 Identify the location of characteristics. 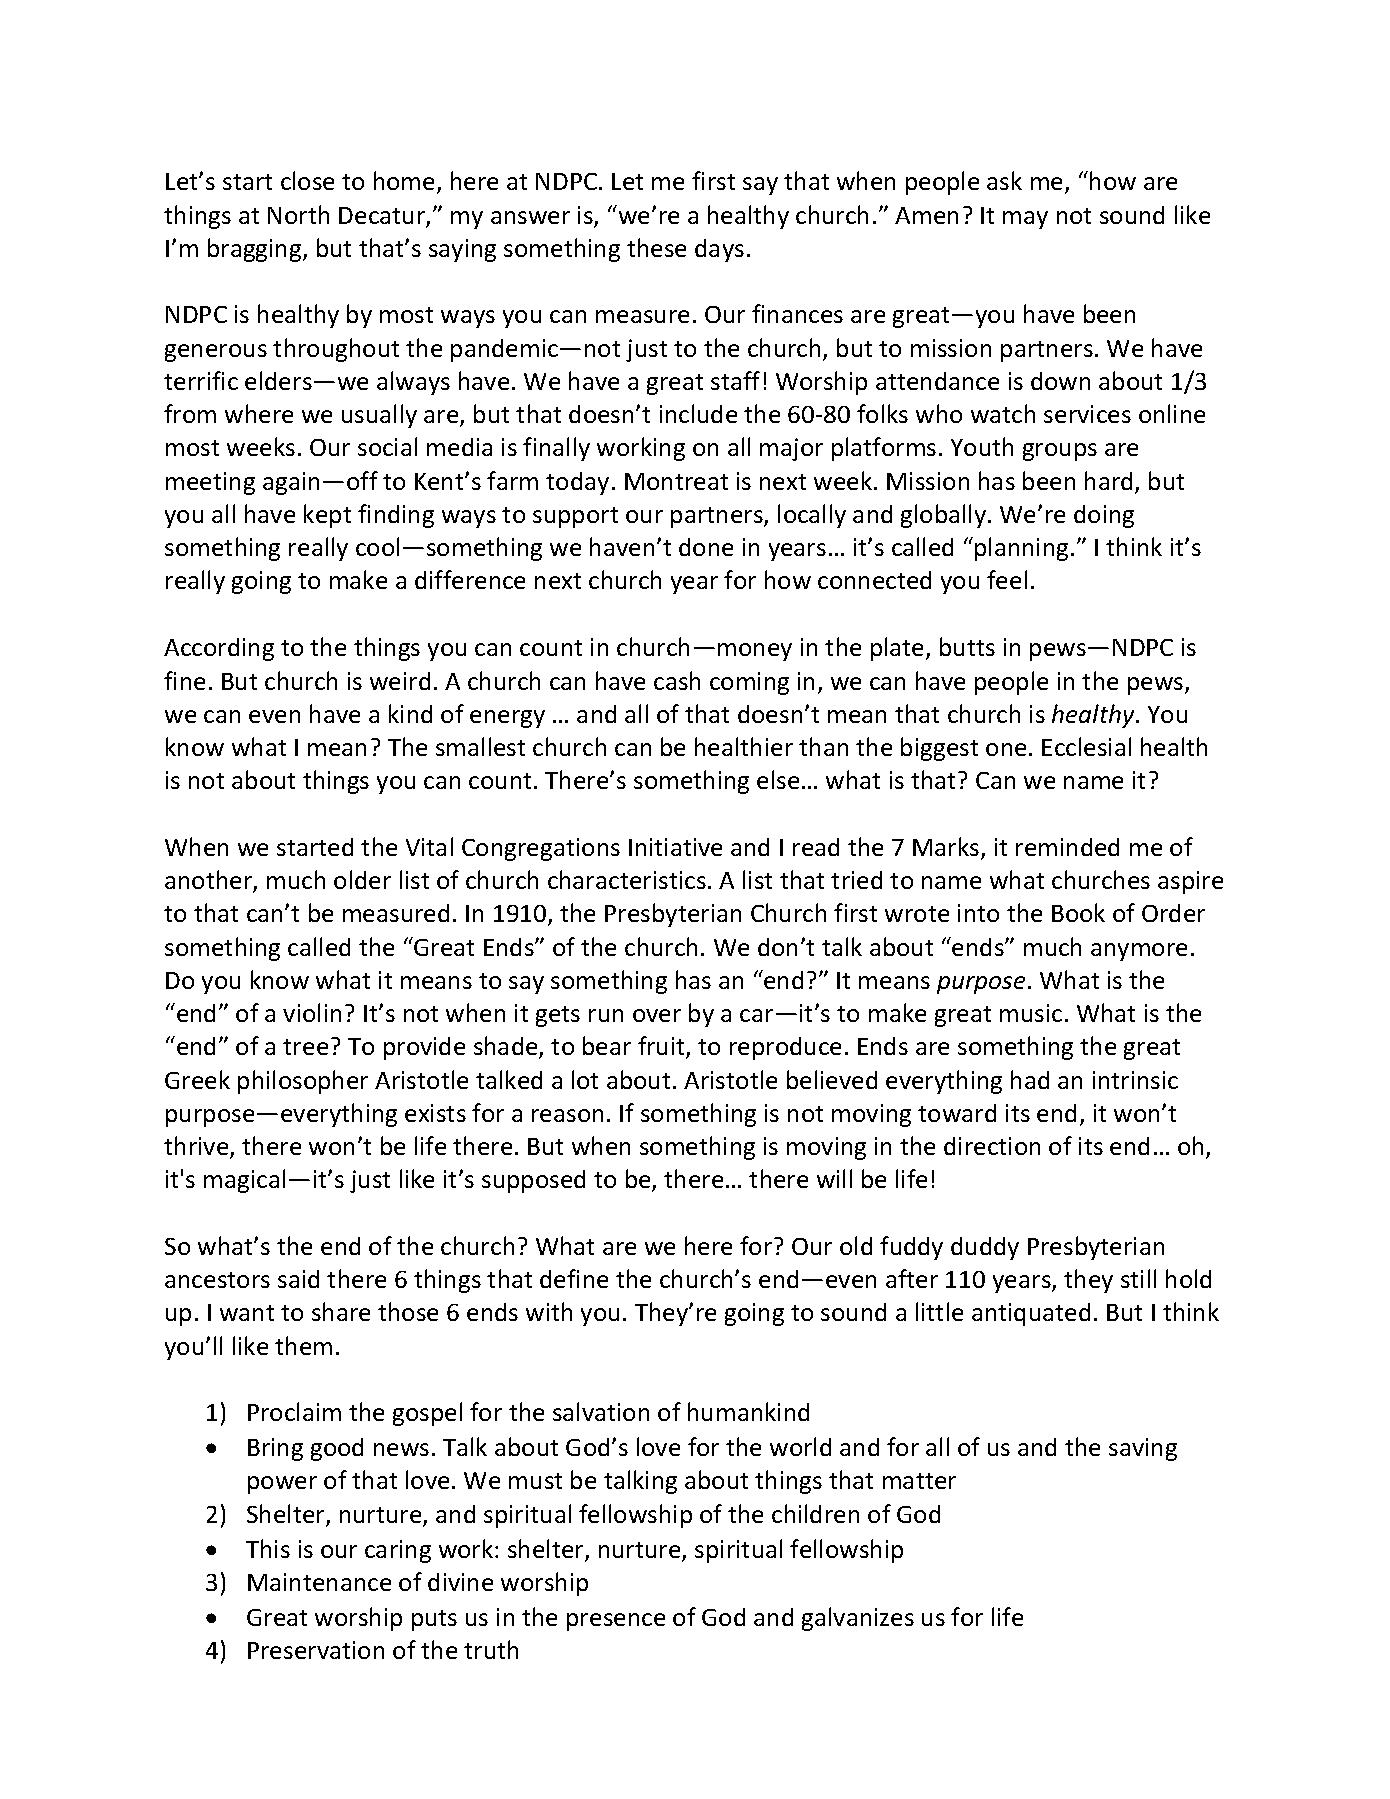
(627, 879).
